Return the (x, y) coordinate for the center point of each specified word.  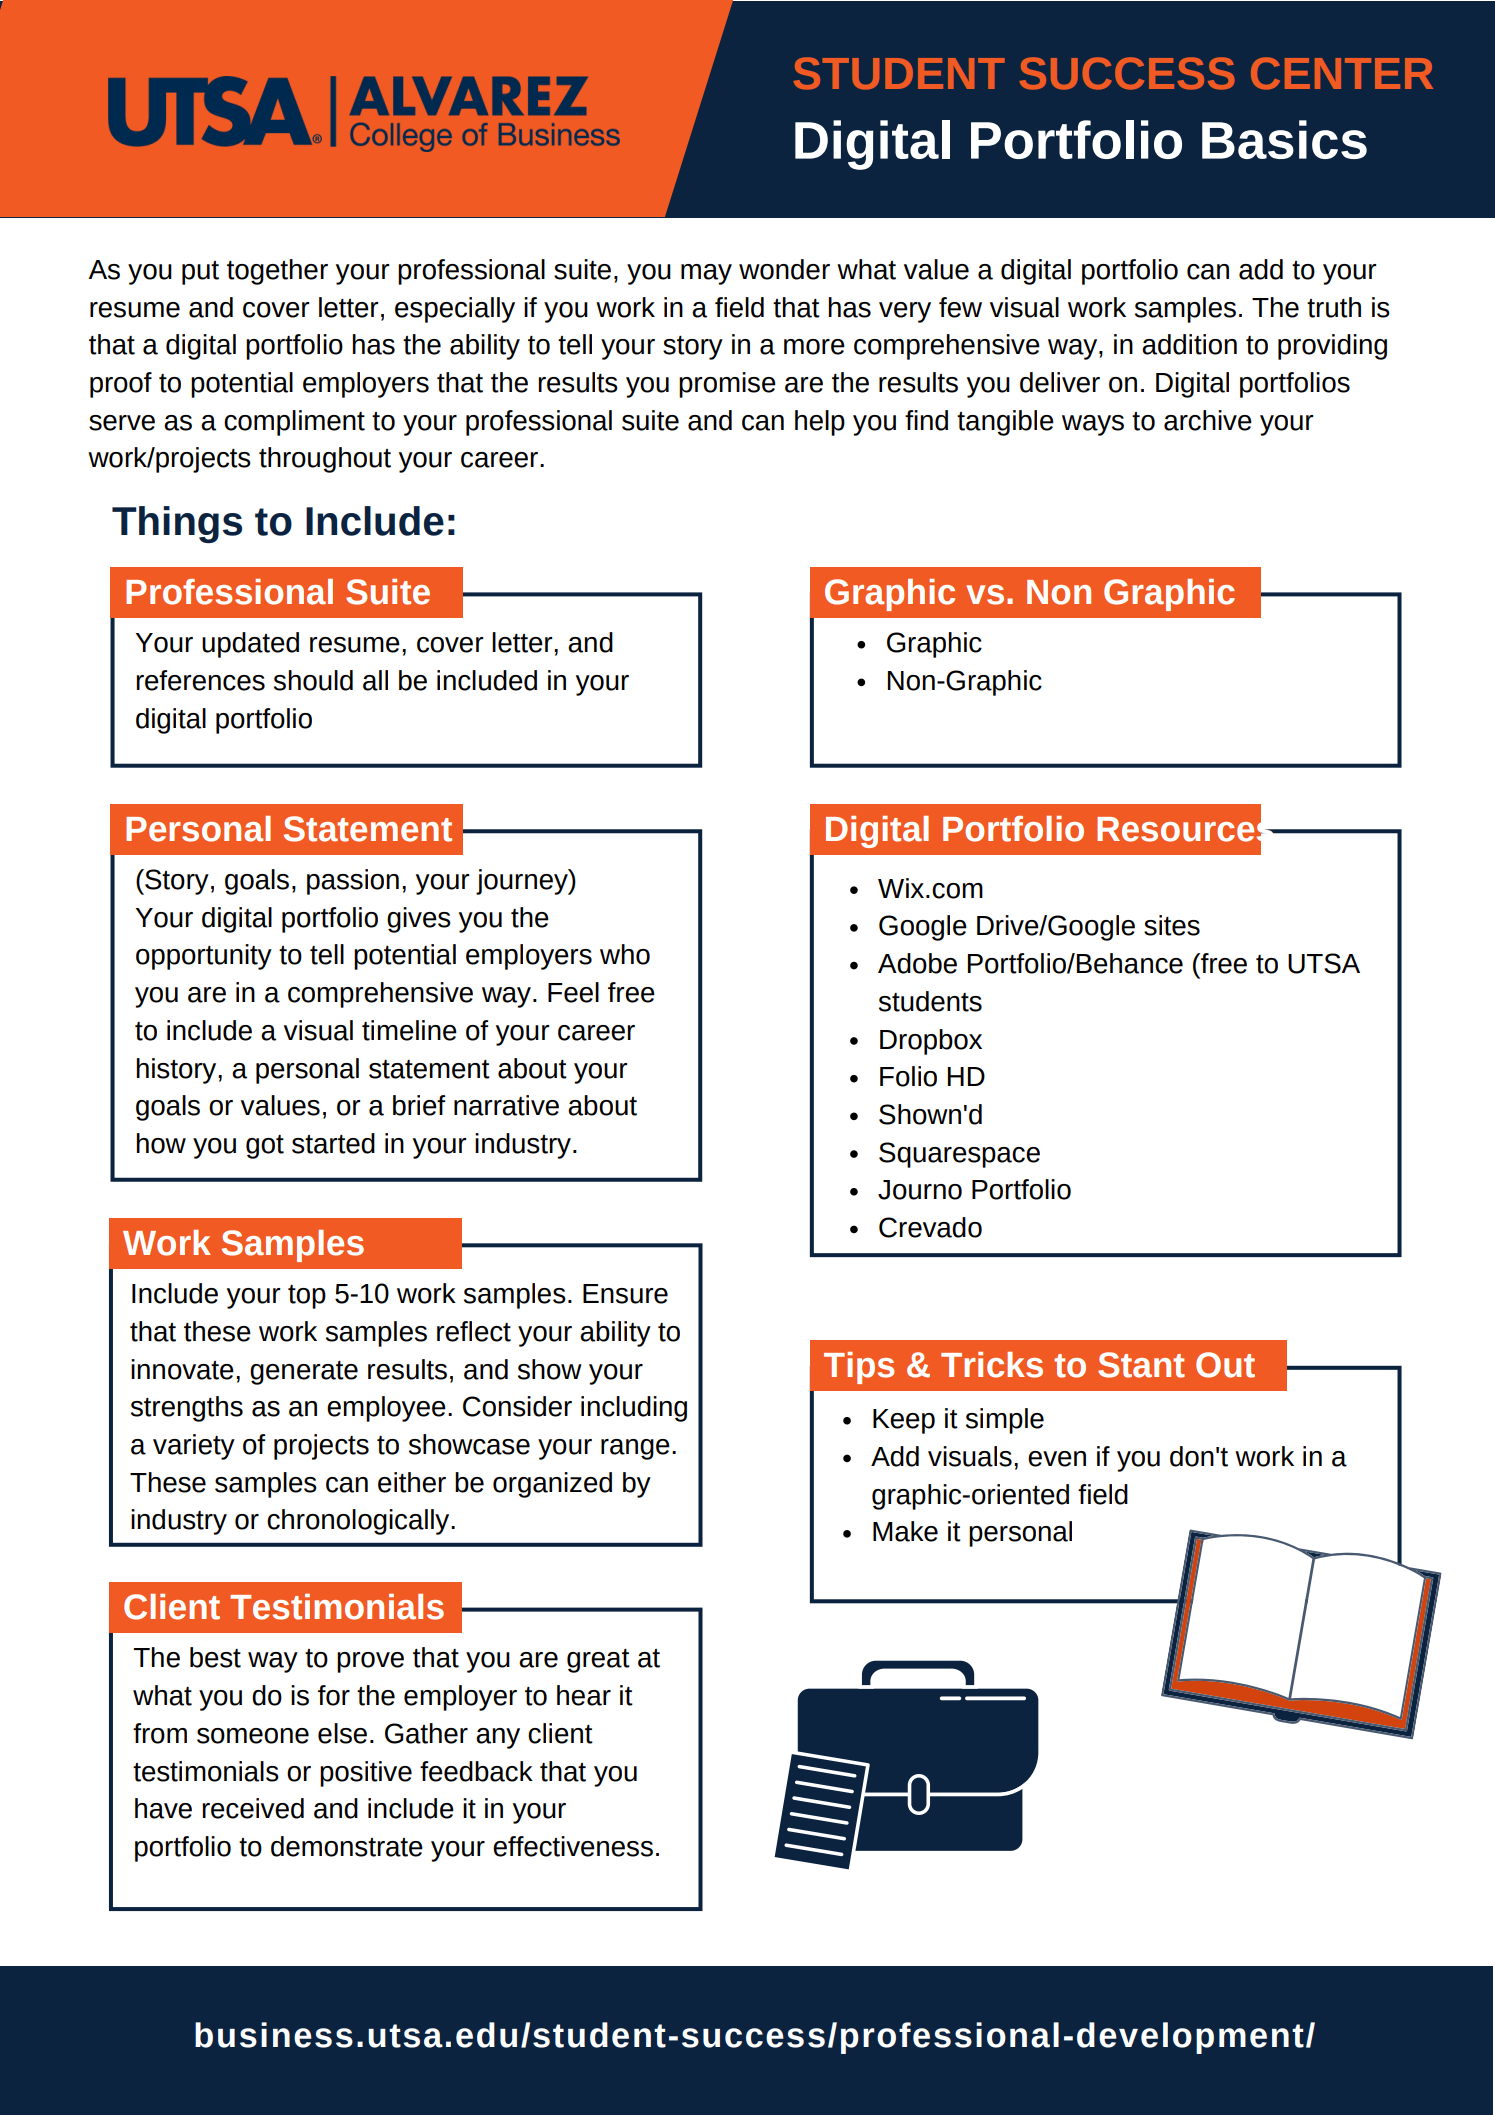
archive (1208, 420)
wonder (784, 269)
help (820, 423)
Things (177, 524)
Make (905, 1531)
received (253, 1808)
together (277, 272)
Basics (1284, 139)
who (625, 954)
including (634, 1409)
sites (1172, 925)
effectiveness (573, 1846)
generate (304, 1373)
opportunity (204, 957)
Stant (1141, 1365)
